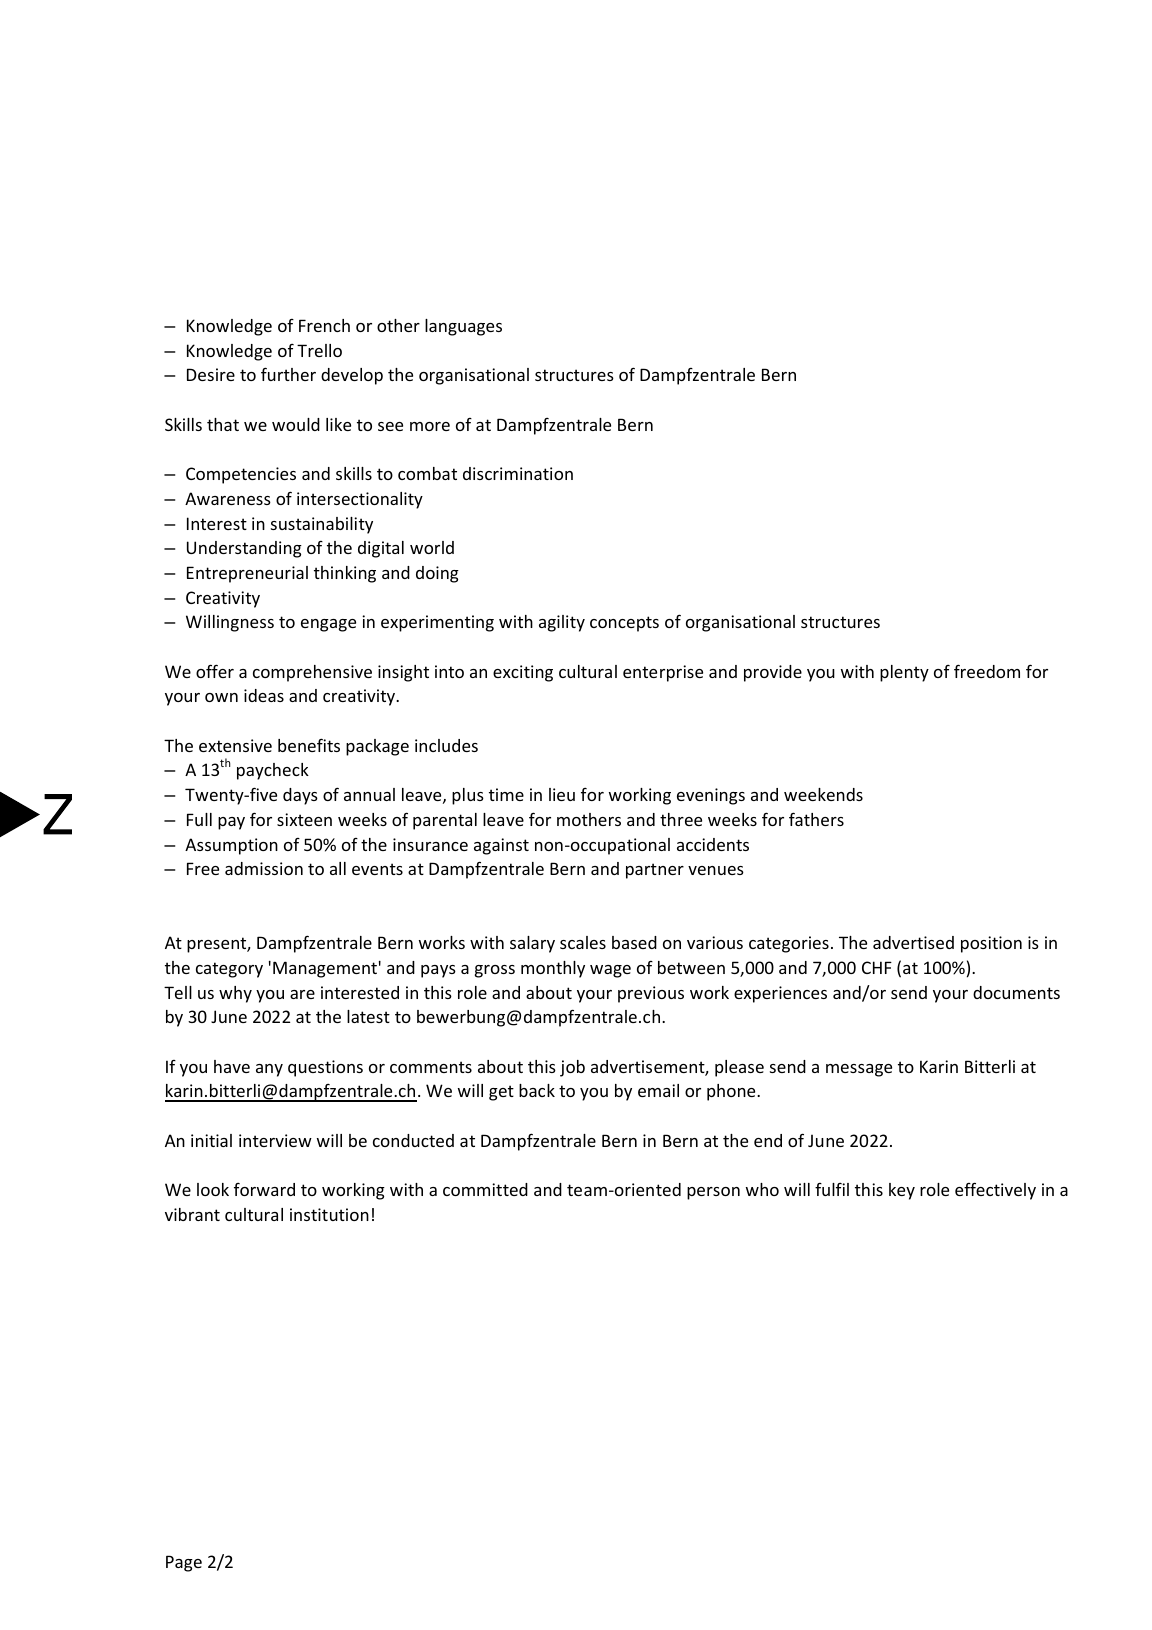 The width and height of the screenshot is (1152, 1630). I want to click on person, so click(713, 1193).
